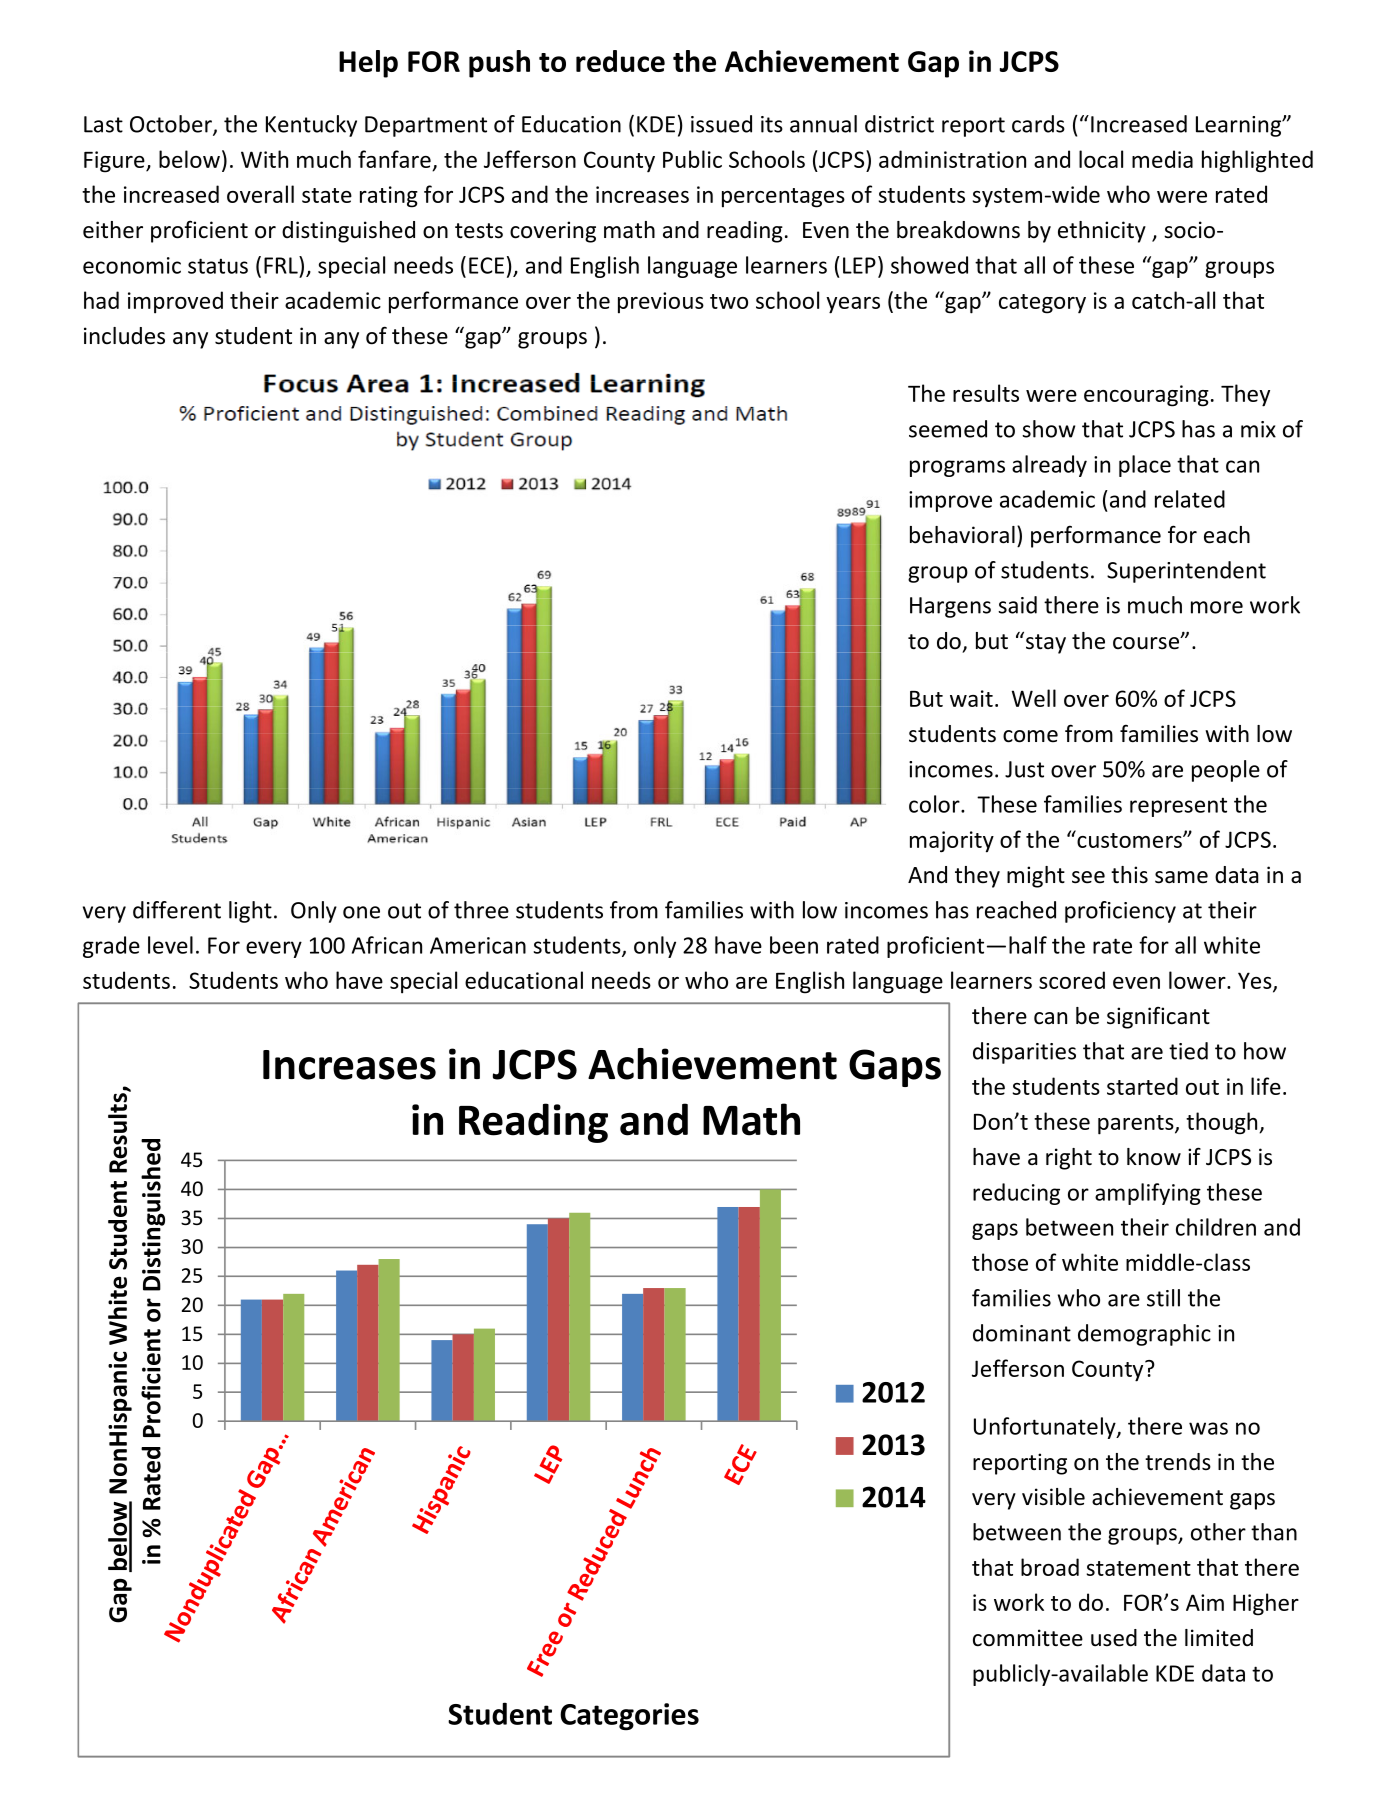 This screenshot has height=1808, width=1397. Describe the element at coordinates (311, 126) in the screenshot. I see `Kentucky` at that location.
